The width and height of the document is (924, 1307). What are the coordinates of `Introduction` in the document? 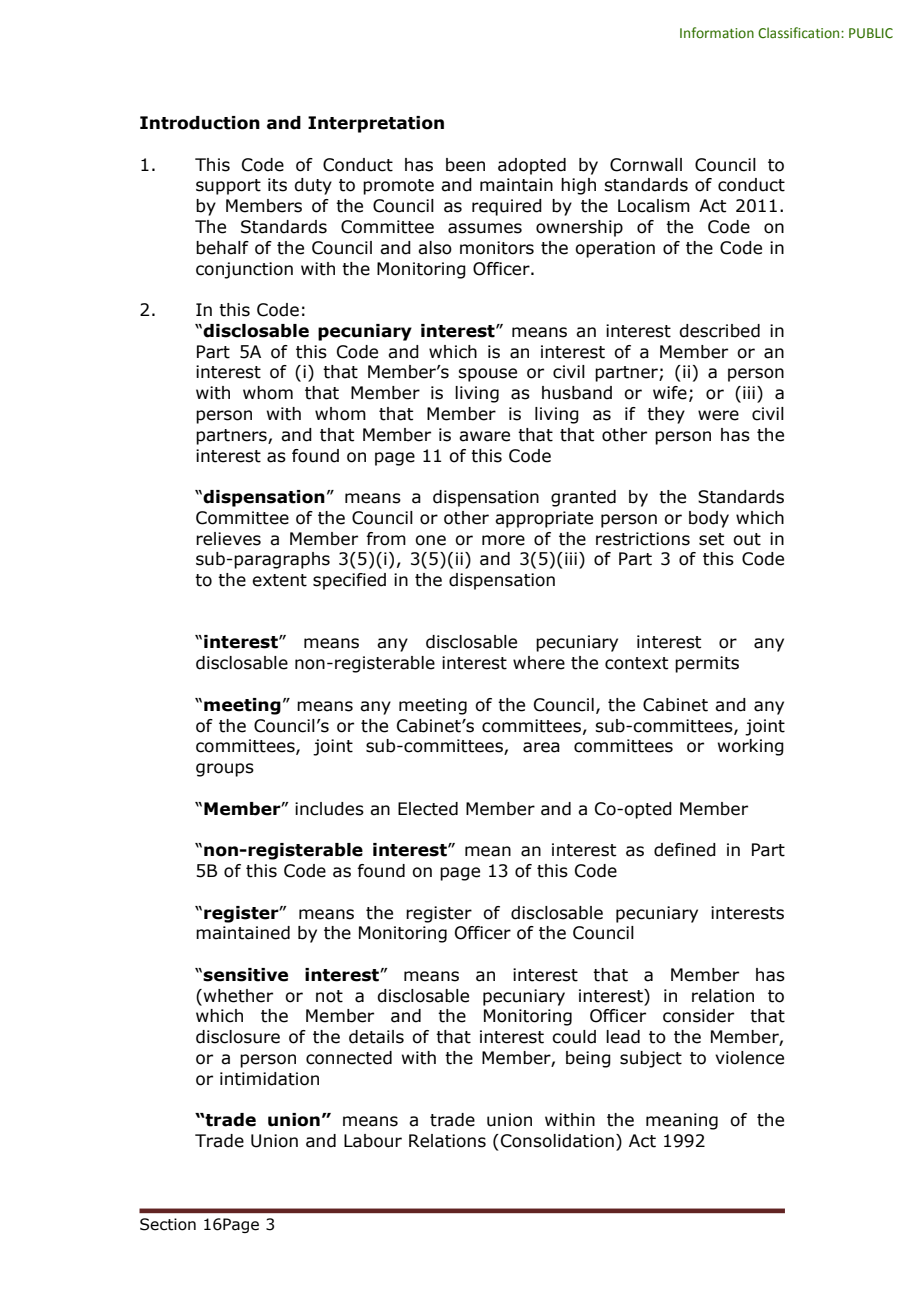 It's located at (200, 123).
